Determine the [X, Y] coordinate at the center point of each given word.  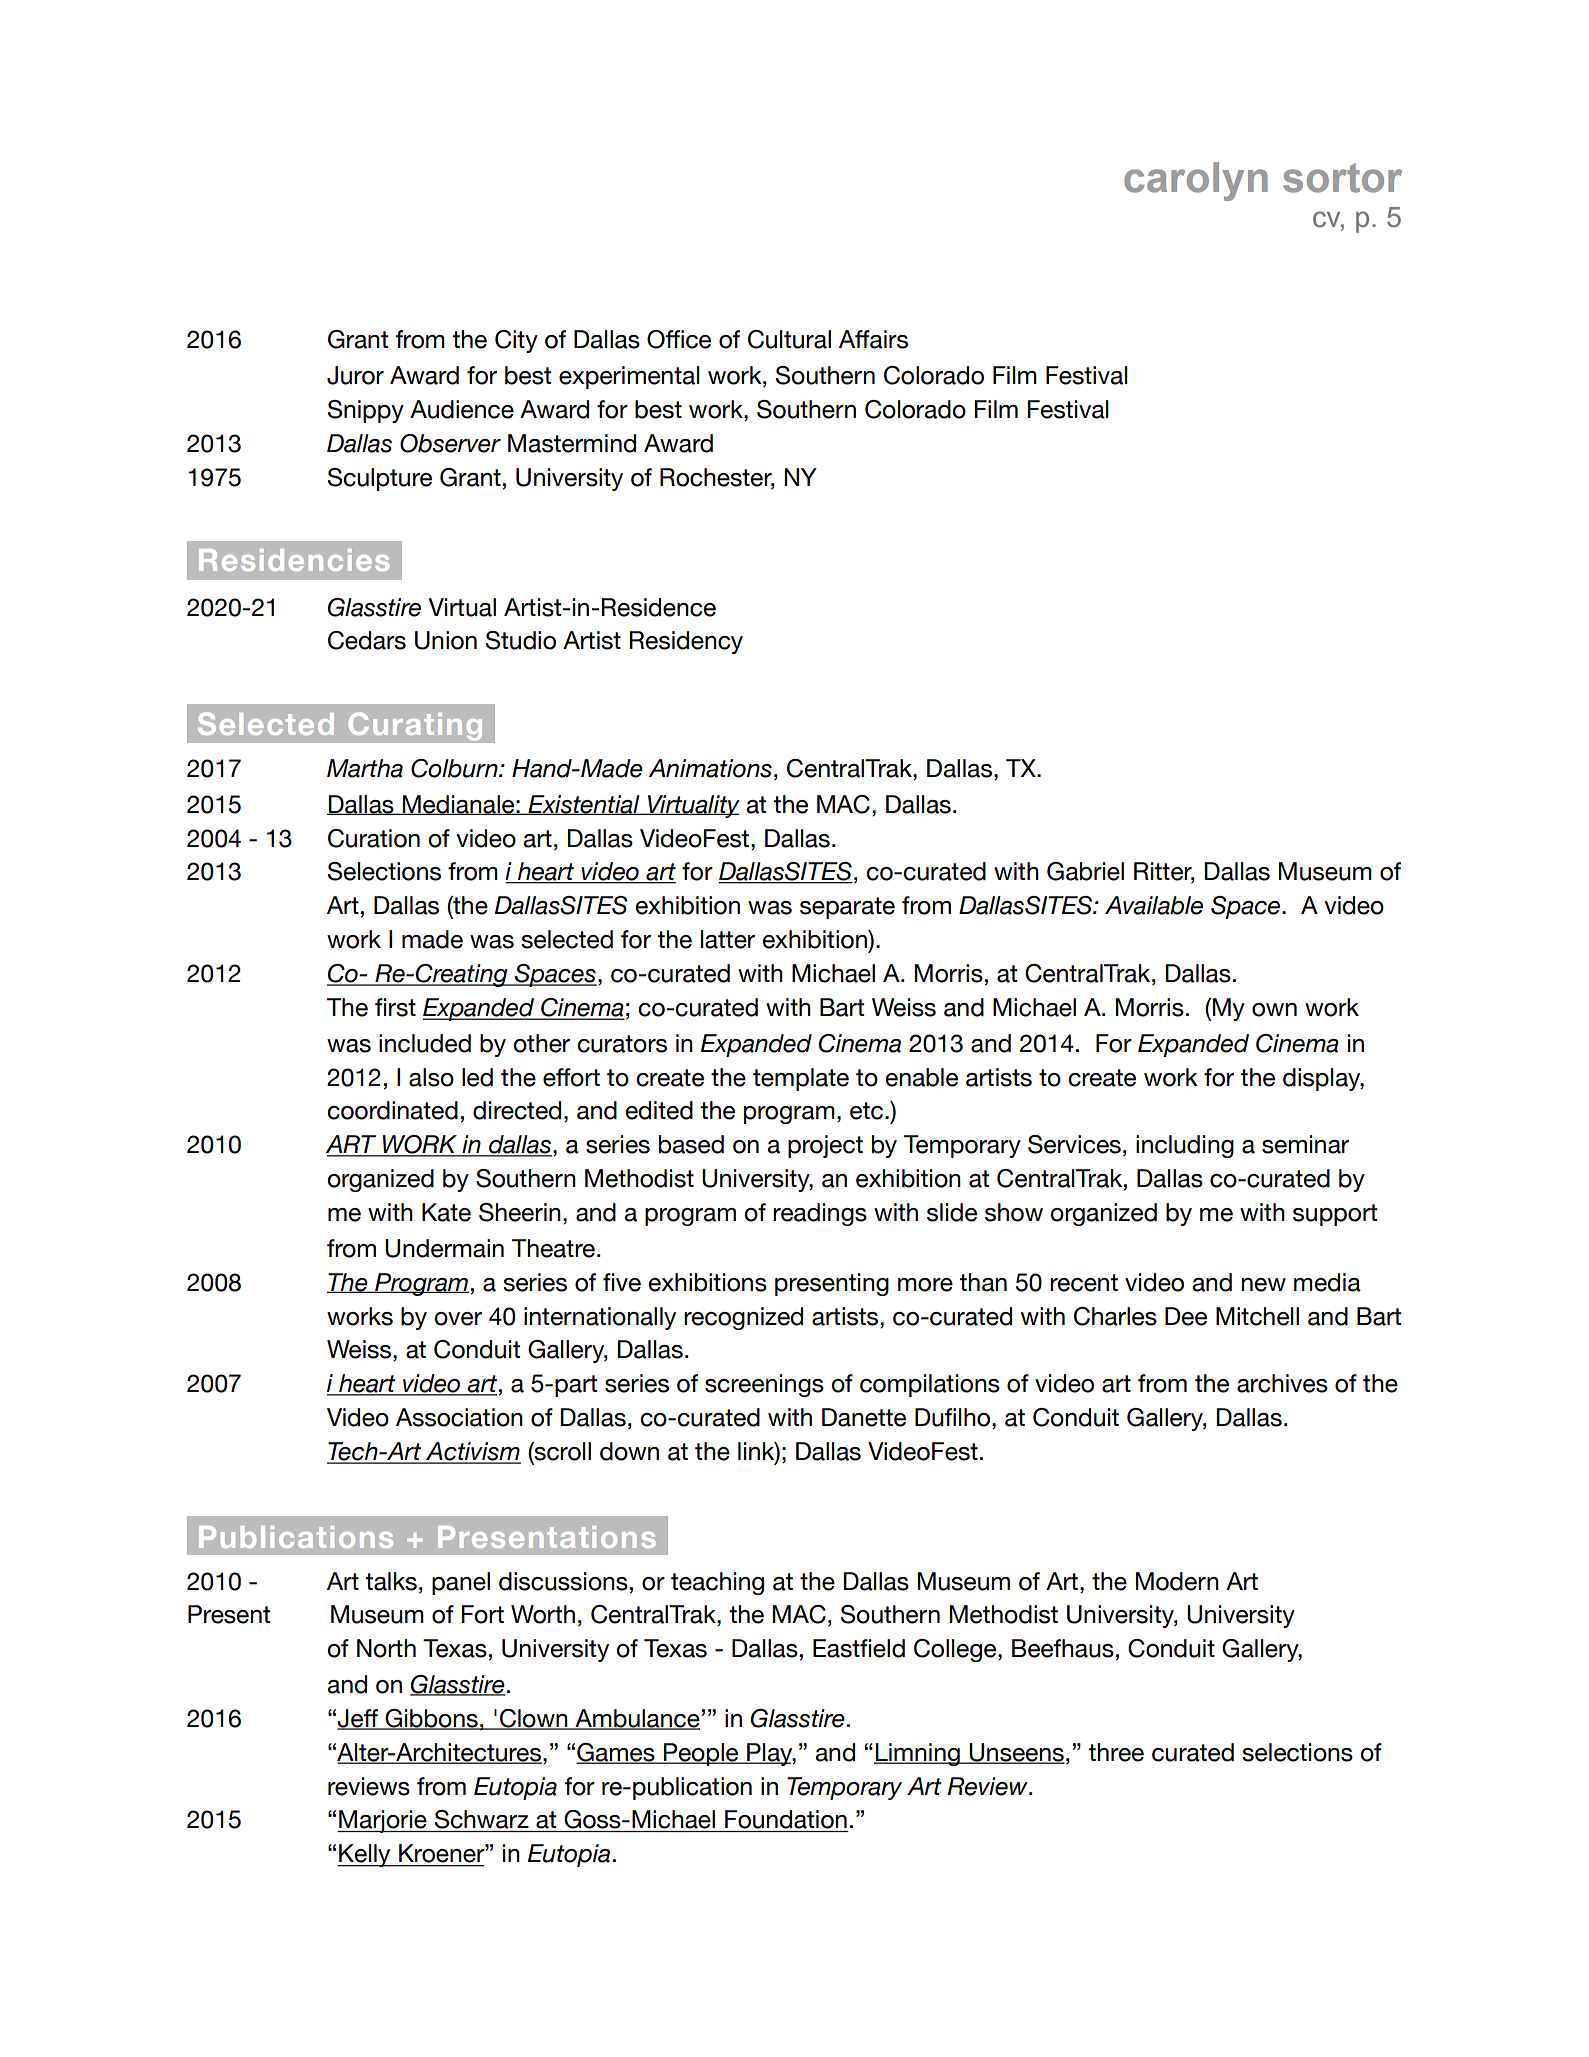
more [925, 1285]
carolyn [1196, 181]
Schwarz [482, 1819]
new [1263, 1285]
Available [1154, 905]
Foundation [786, 1819]
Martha [365, 768]
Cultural [789, 339]
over [458, 1319]
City [516, 341]
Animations [710, 768]
